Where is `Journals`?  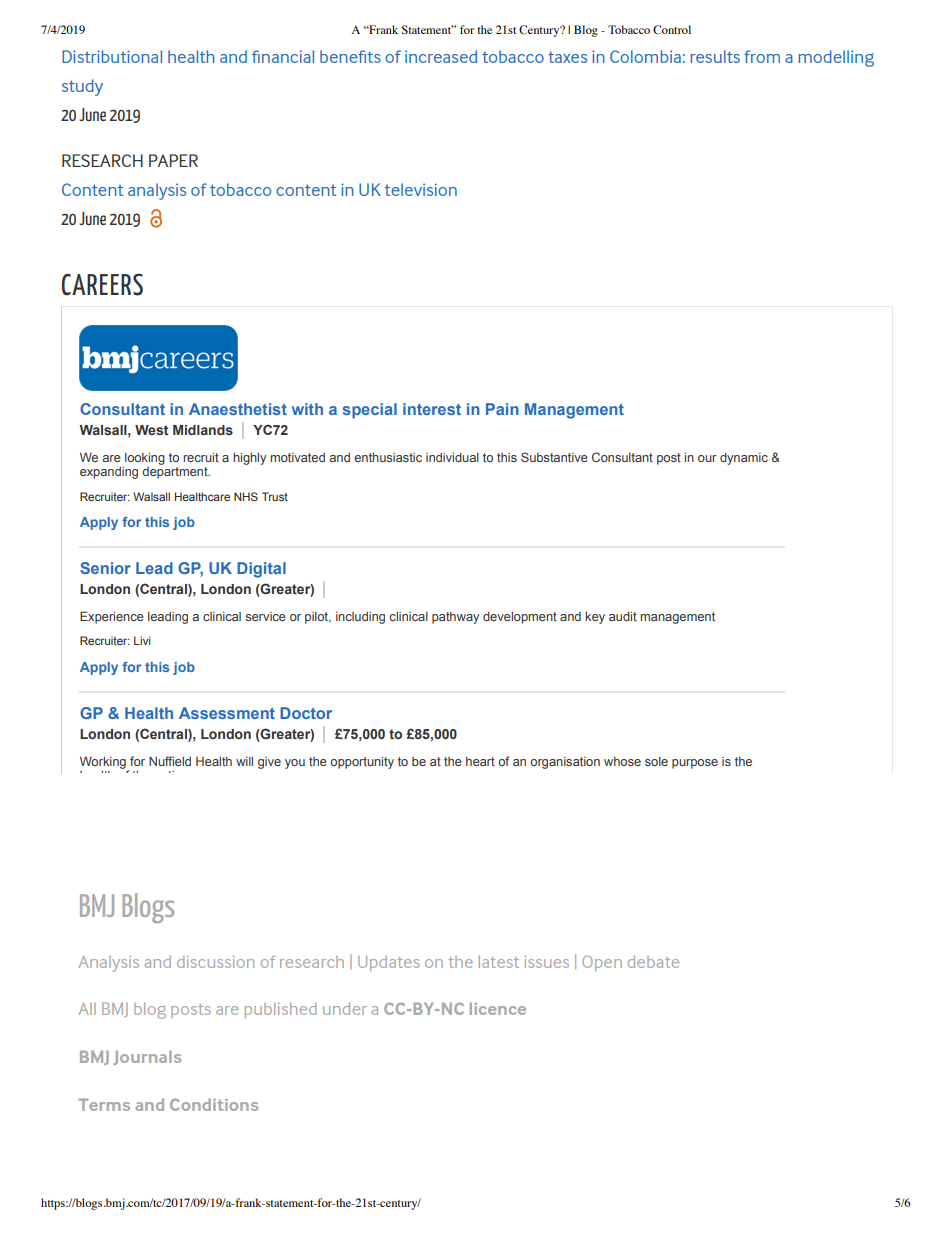
Journals is located at coordinates (147, 1057).
